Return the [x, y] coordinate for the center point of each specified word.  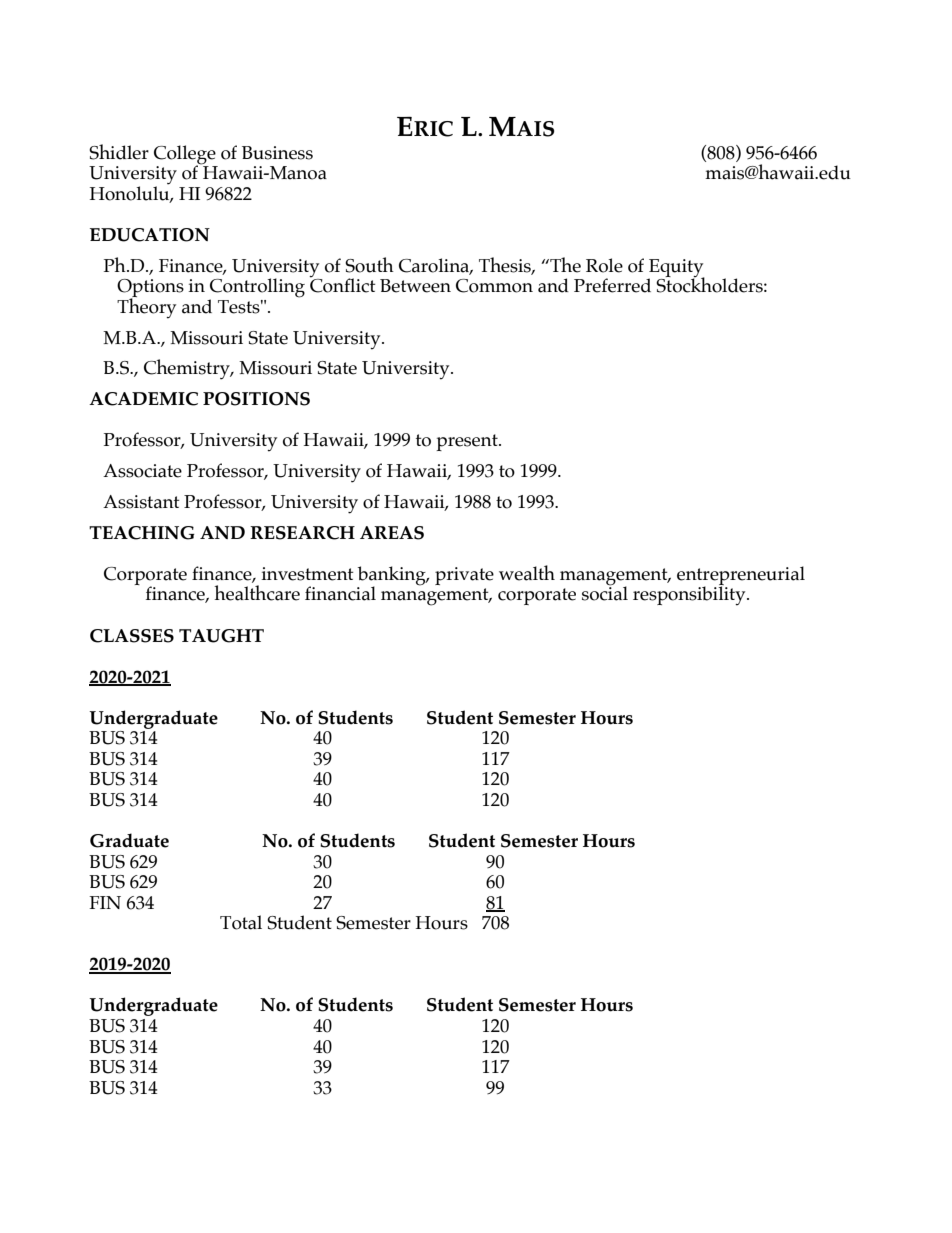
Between [415, 286]
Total [241, 922]
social [605, 592]
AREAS [392, 533]
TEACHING [142, 533]
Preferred [612, 285]
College [185, 155]
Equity [677, 269]
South [369, 265]
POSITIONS [256, 399]
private [464, 576]
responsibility [690, 595]
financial [340, 593]
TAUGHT [221, 636]
